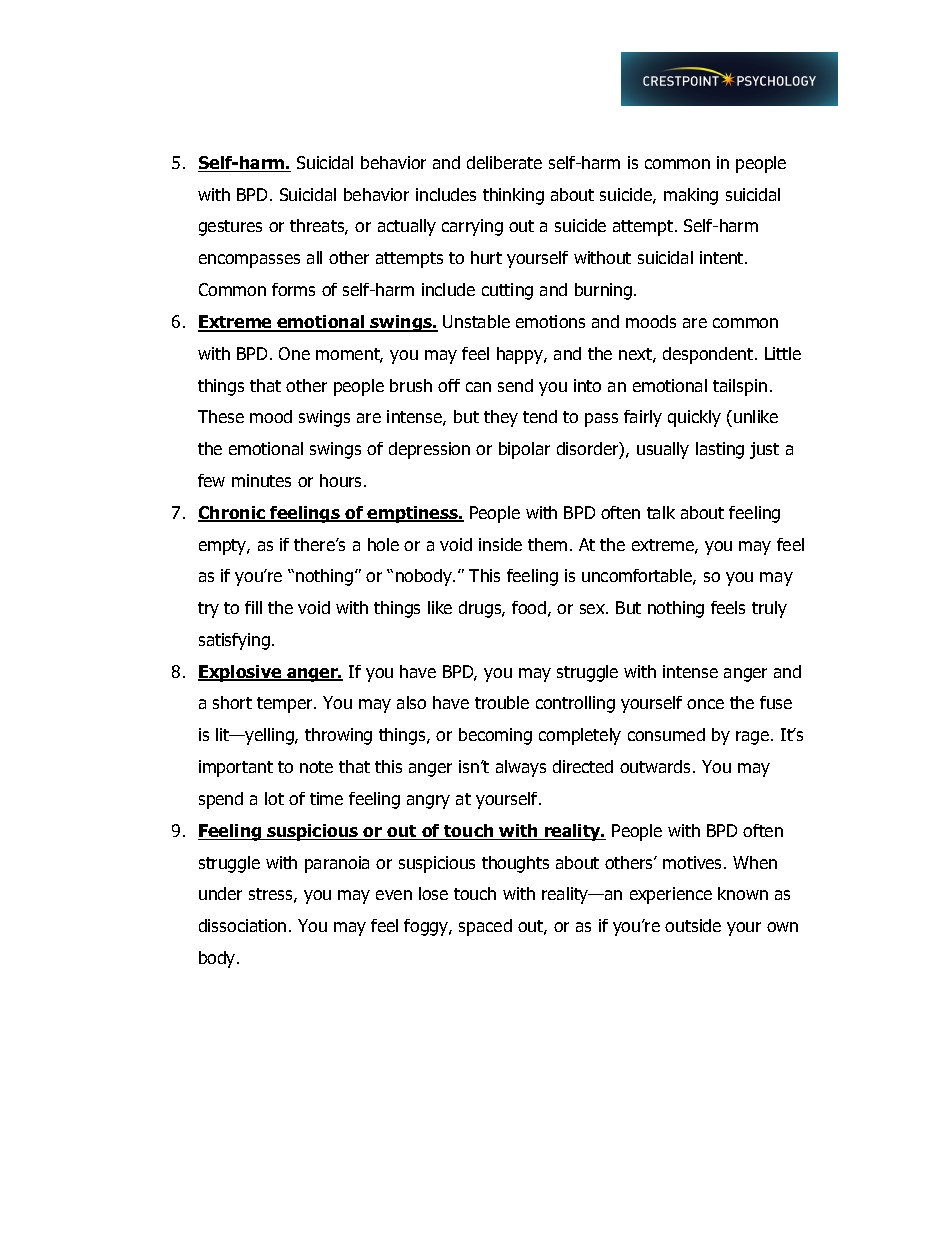 This screenshot has width=952, height=1233. What do you see at coordinates (691, 196) in the screenshot?
I see `making` at bounding box center [691, 196].
